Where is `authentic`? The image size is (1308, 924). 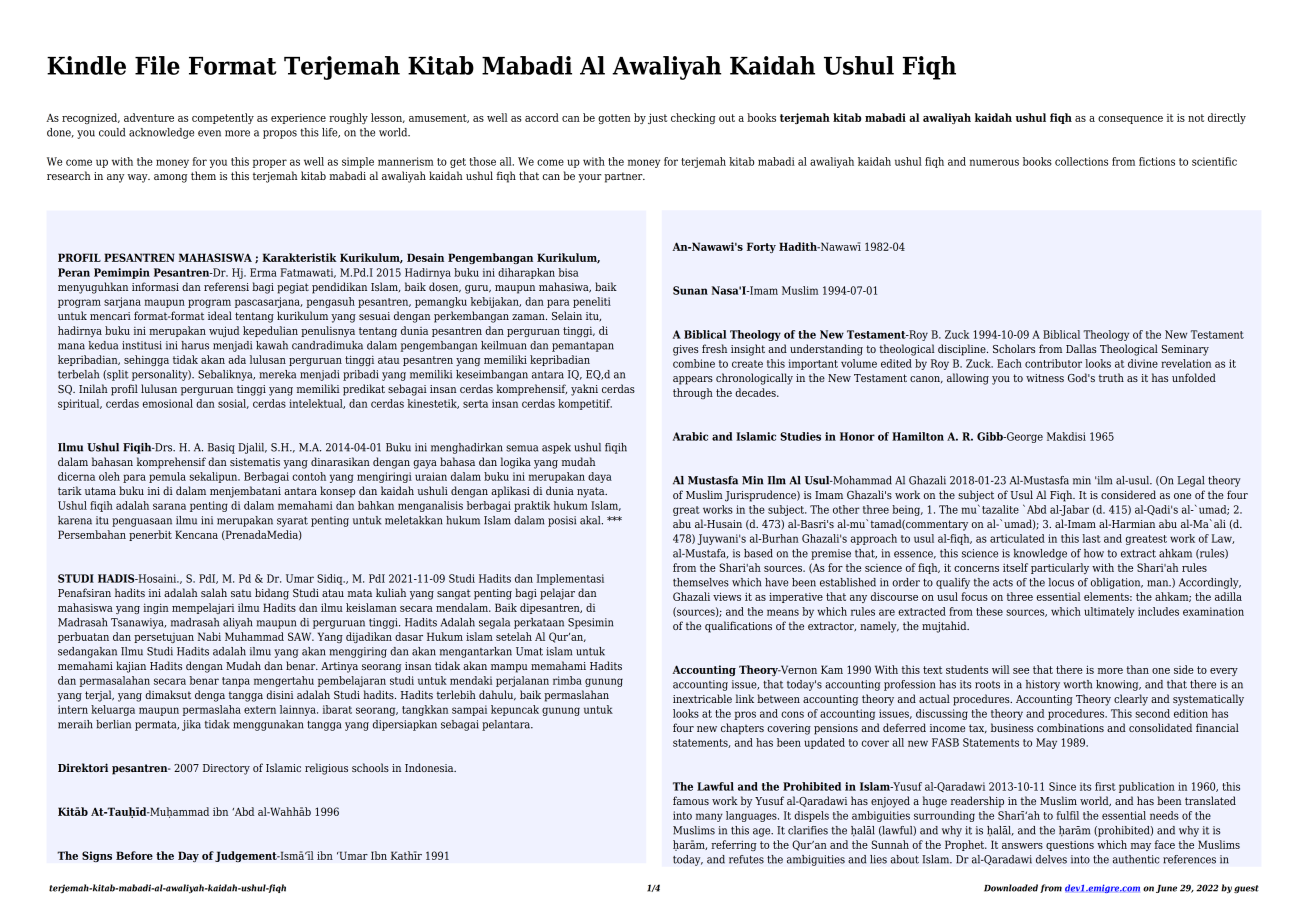
authentic is located at coordinates (1136, 859).
